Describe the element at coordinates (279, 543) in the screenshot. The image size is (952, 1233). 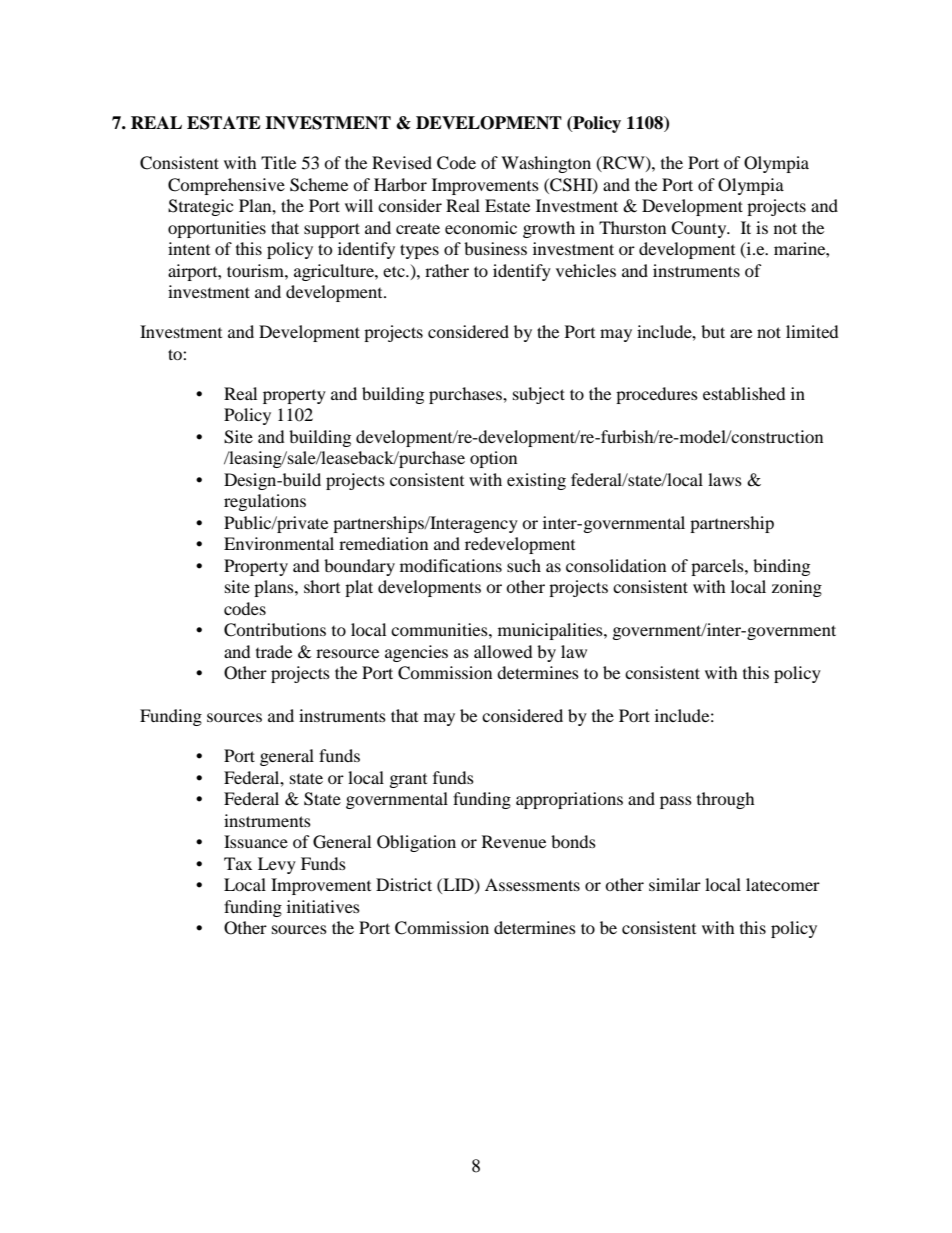
I see `Environmental` at that location.
